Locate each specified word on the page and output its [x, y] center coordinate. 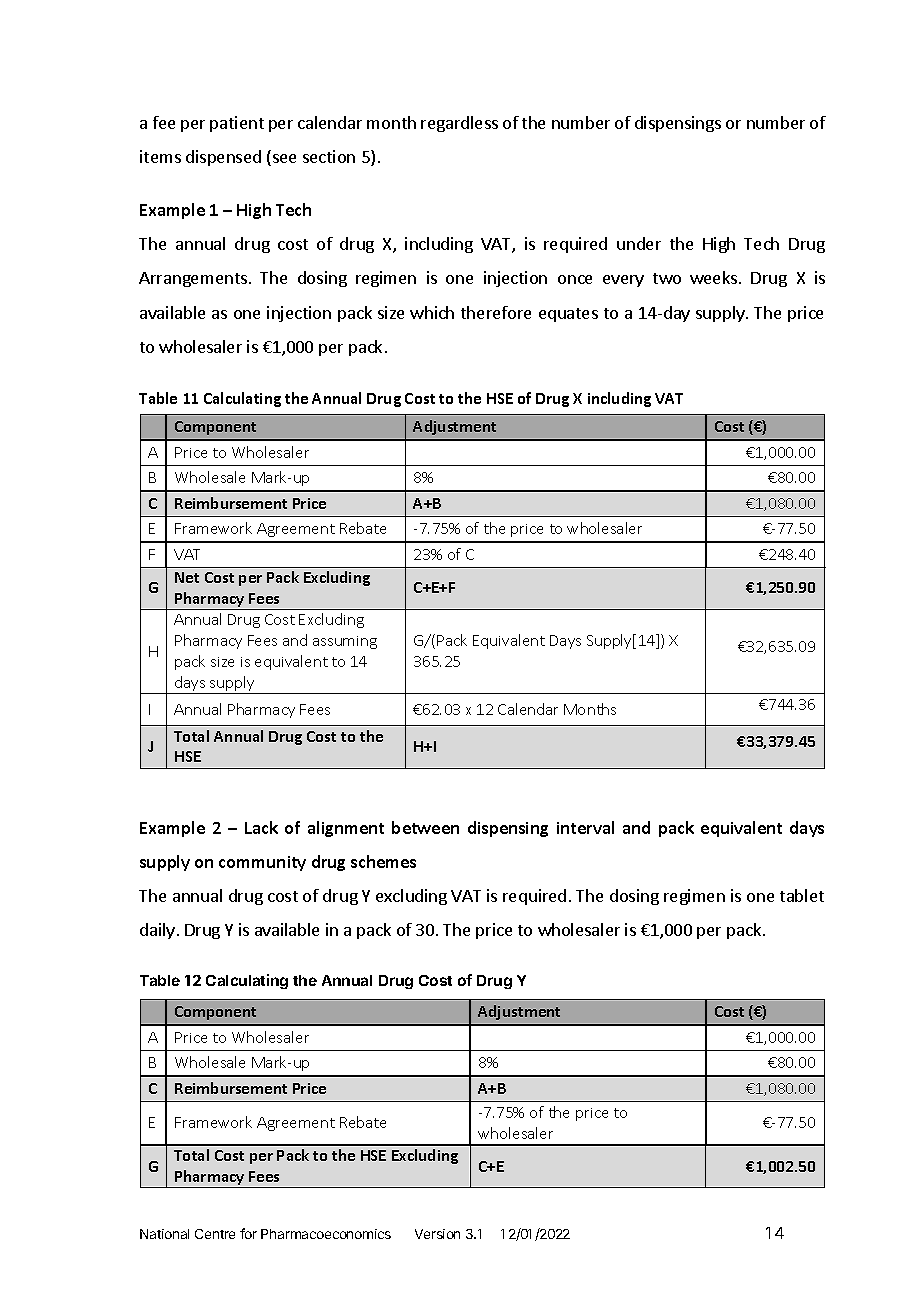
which [432, 312]
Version [437, 1234]
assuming [345, 642]
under [639, 243]
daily [157, 931]
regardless [459, 124]
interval [585, 827]
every [623, 281]
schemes [383, 861]
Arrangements [193, 279]
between [425, 827]
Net [187, 577]
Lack [261, 827]
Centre [215, 1234]
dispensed [223, 158]
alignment [346, 829]
